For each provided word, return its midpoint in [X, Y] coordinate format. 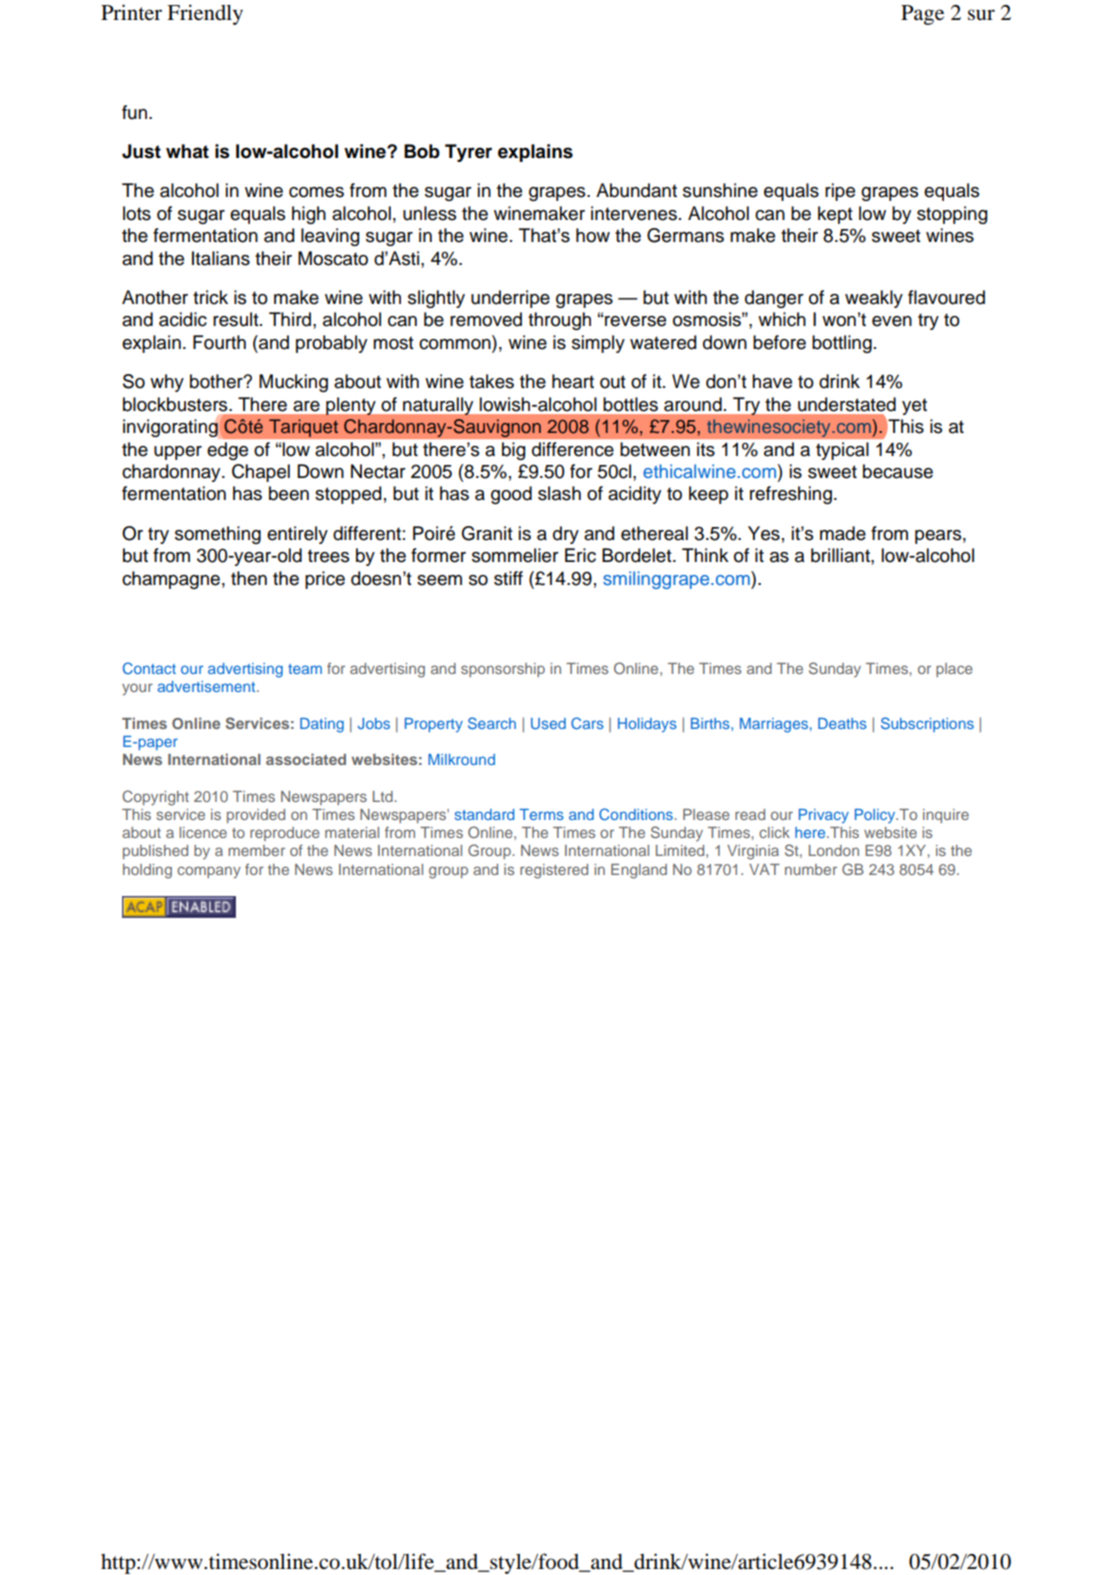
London [834, 850]
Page [922, 15]
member [256, 850]
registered [554, 871]
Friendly [205, 14]
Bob [422, 151]
